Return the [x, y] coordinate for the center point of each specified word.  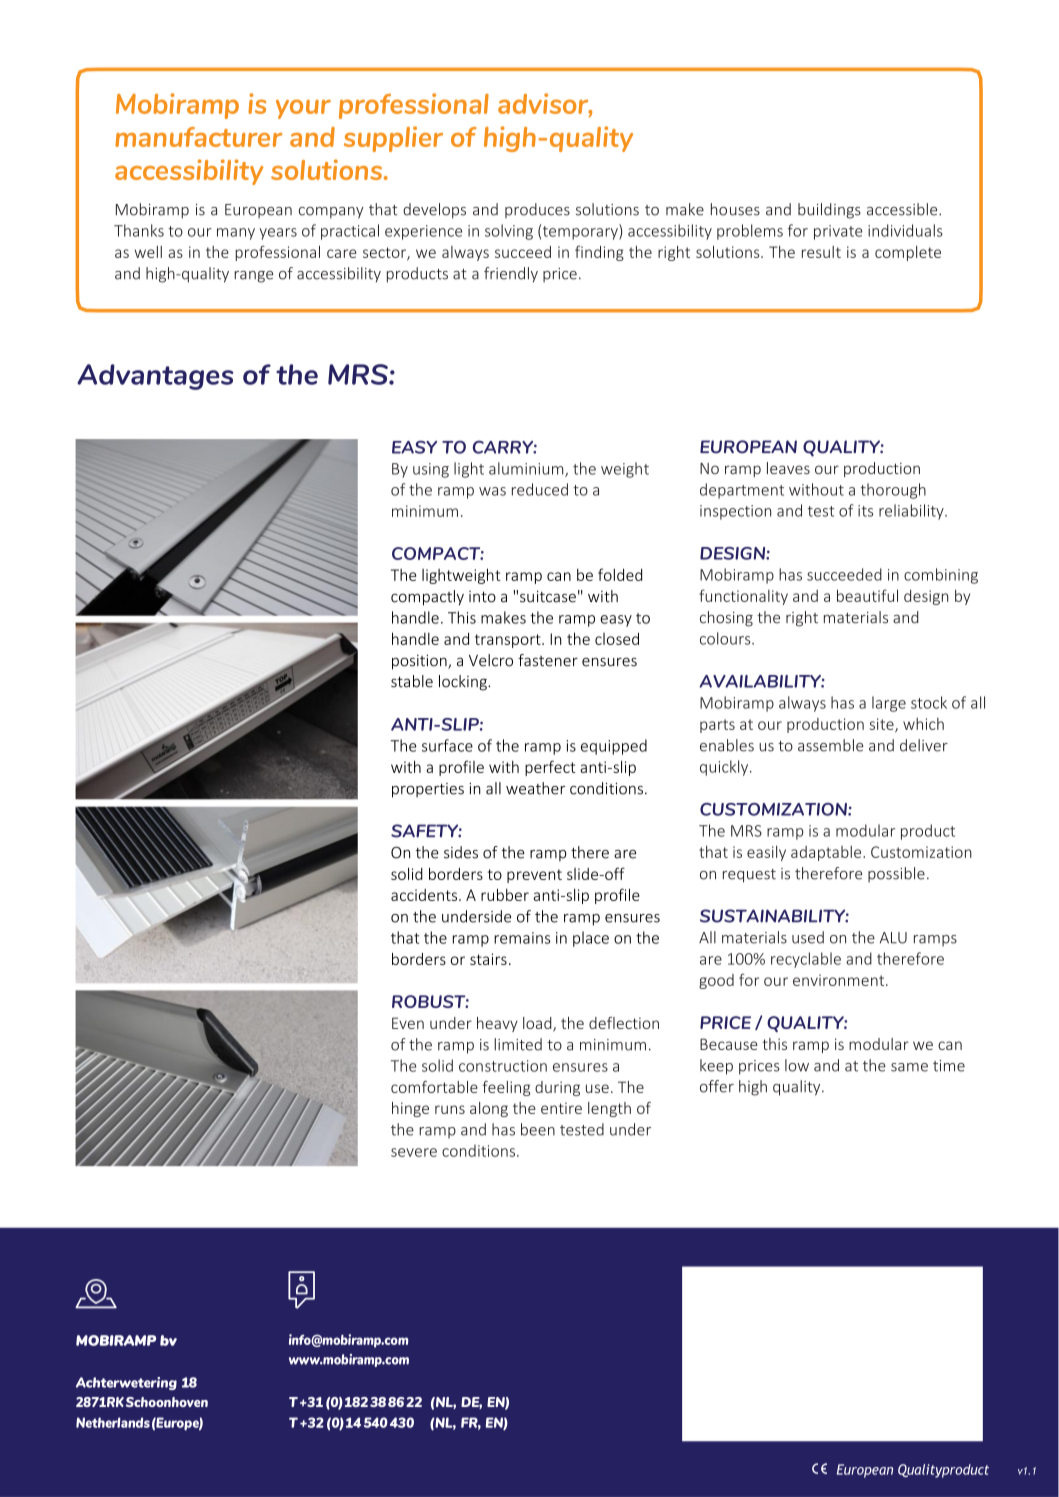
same [909, 1067]
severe [414, 1152]
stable [412, 681]
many [236, 234]
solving [509, 232]
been [538, 1129]
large [889, 704]
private [838, 232]
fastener [548, 660]
